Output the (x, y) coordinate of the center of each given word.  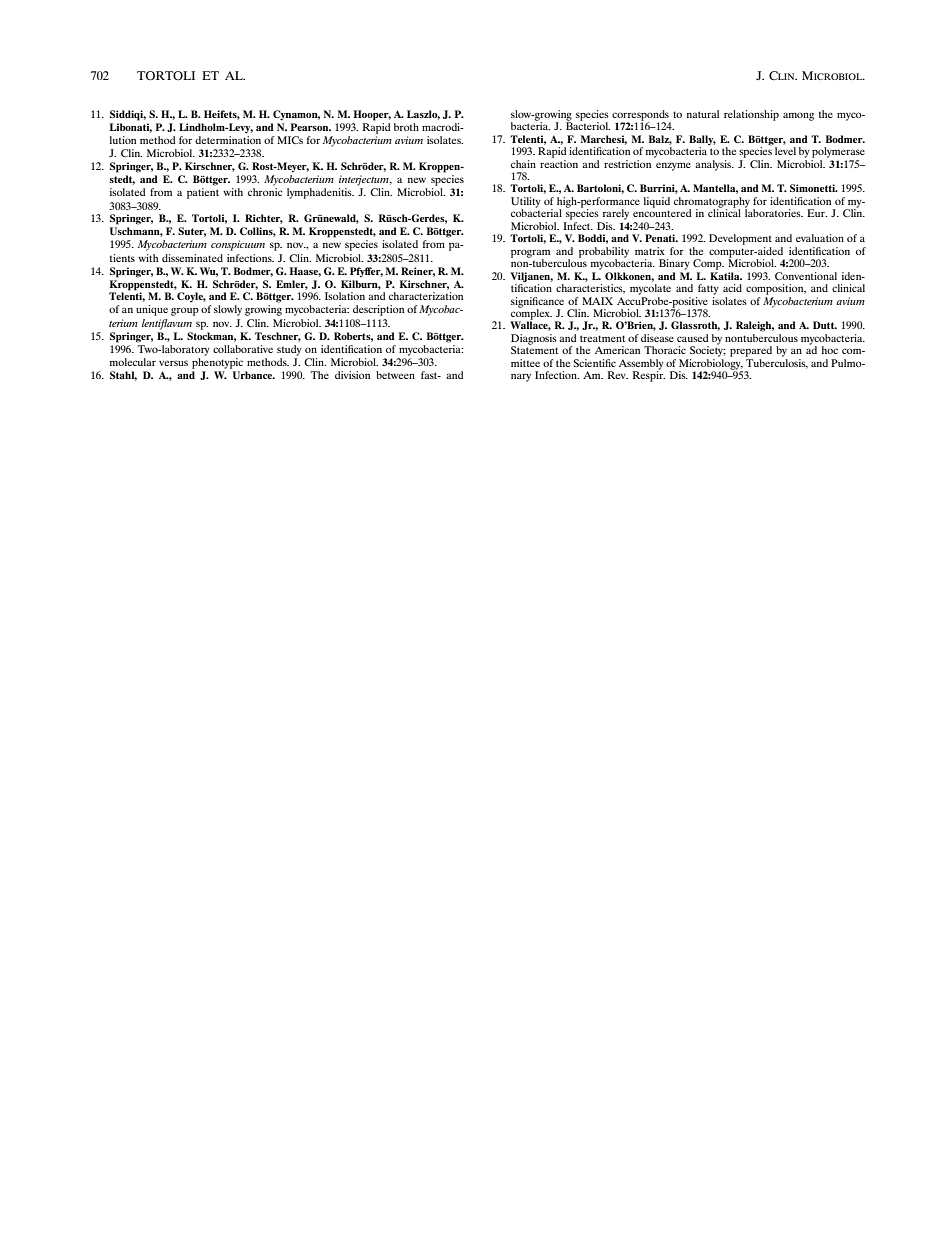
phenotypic (217, 363)
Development (740, 239)
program (530, 254)
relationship (751, 115)
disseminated (192, 258)
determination (228, 138)
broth (406, 127)
